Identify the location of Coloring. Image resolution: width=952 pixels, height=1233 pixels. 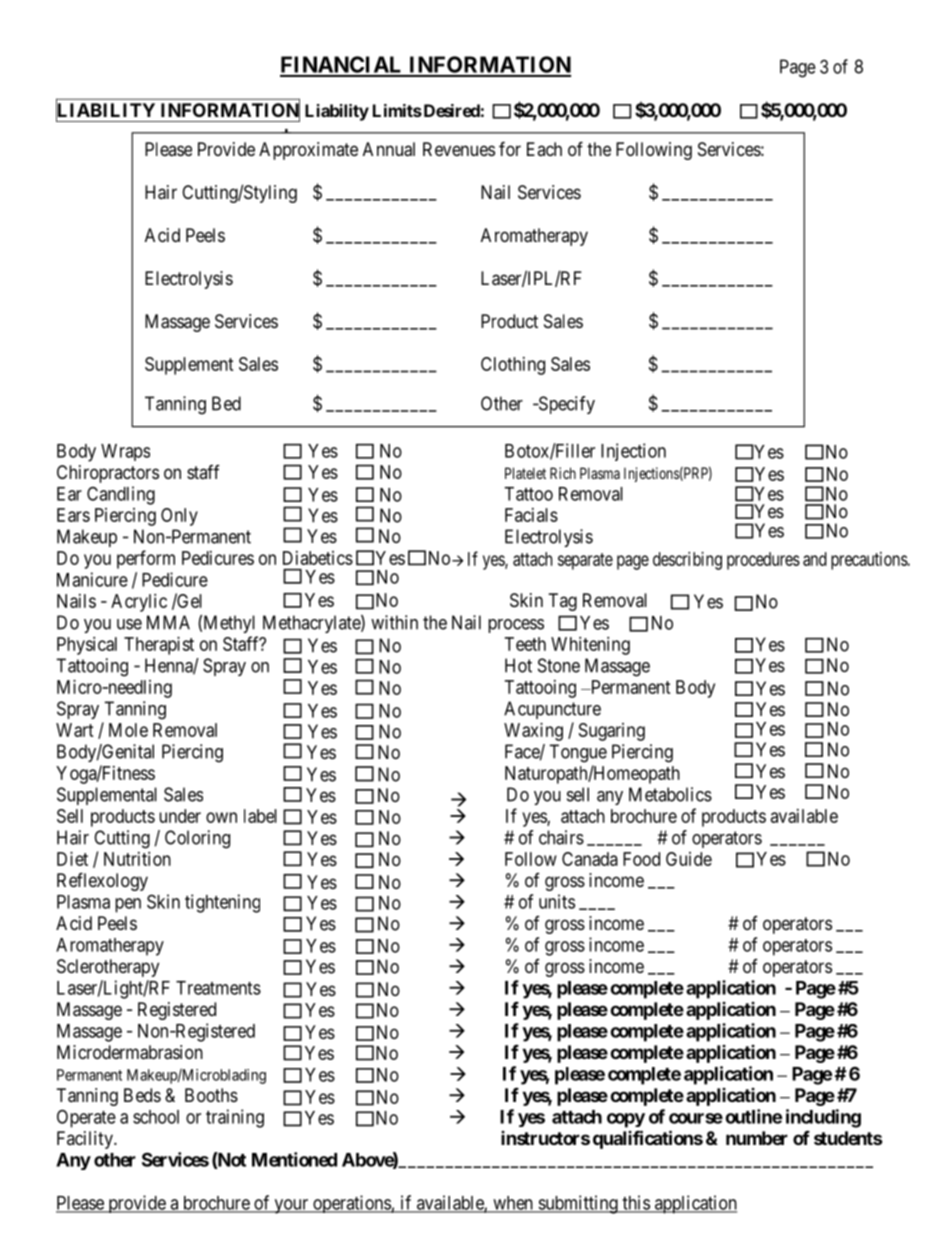
(197, 839).
